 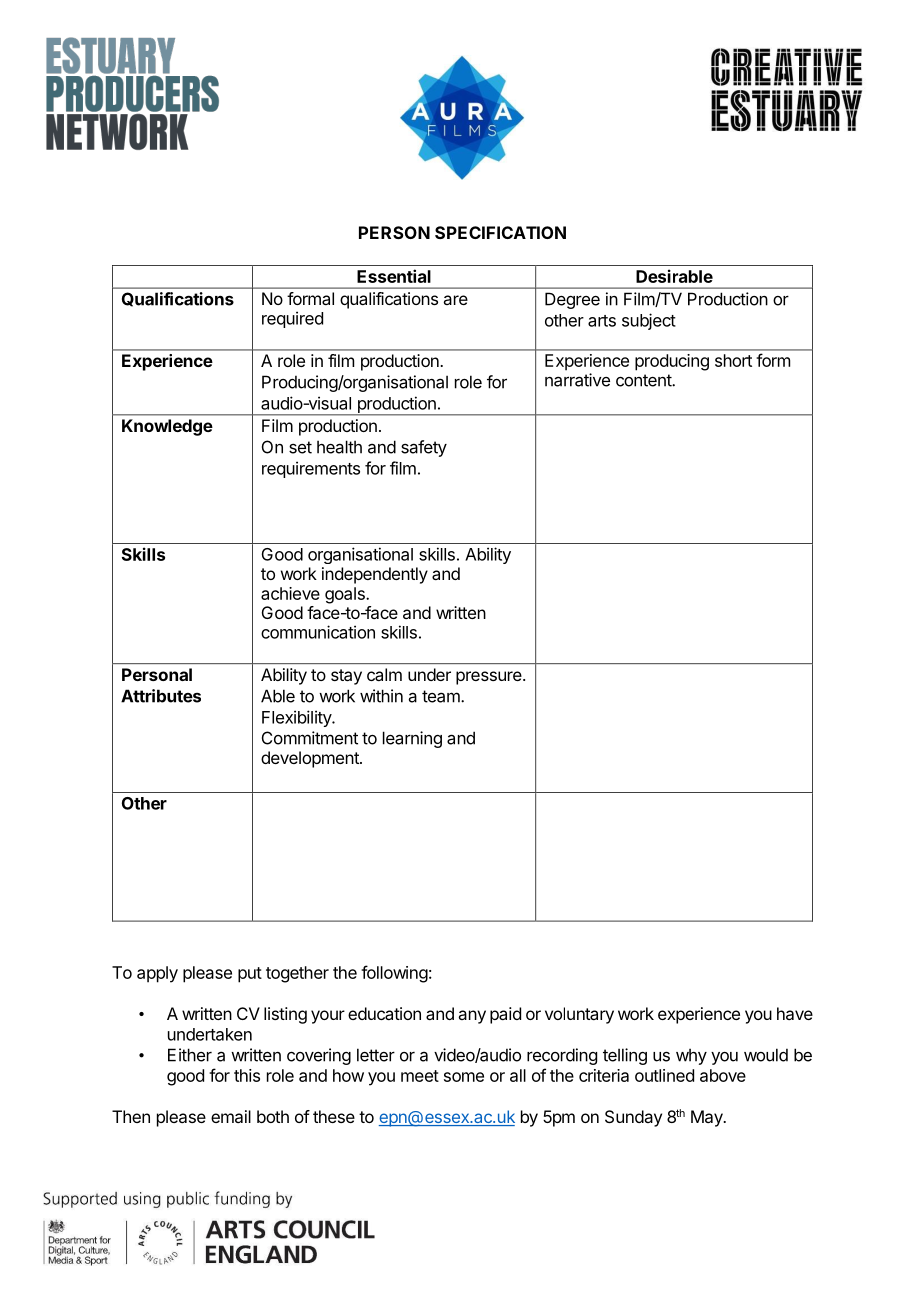 I want to click on SPECIFICATION, so click(x=500, y=232).
